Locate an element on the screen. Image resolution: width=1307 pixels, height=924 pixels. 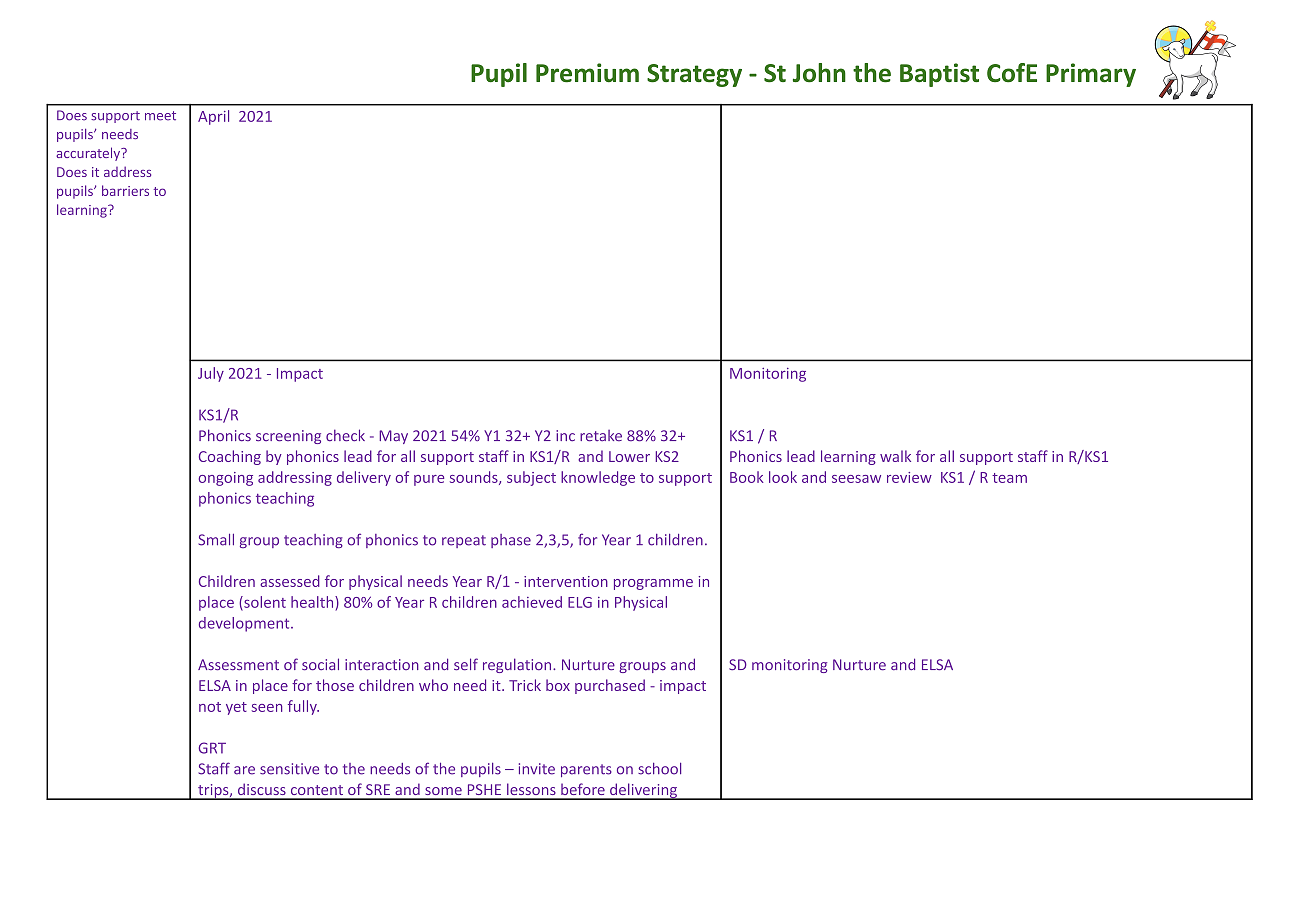
GRT is located at coordinates (212, 748).
